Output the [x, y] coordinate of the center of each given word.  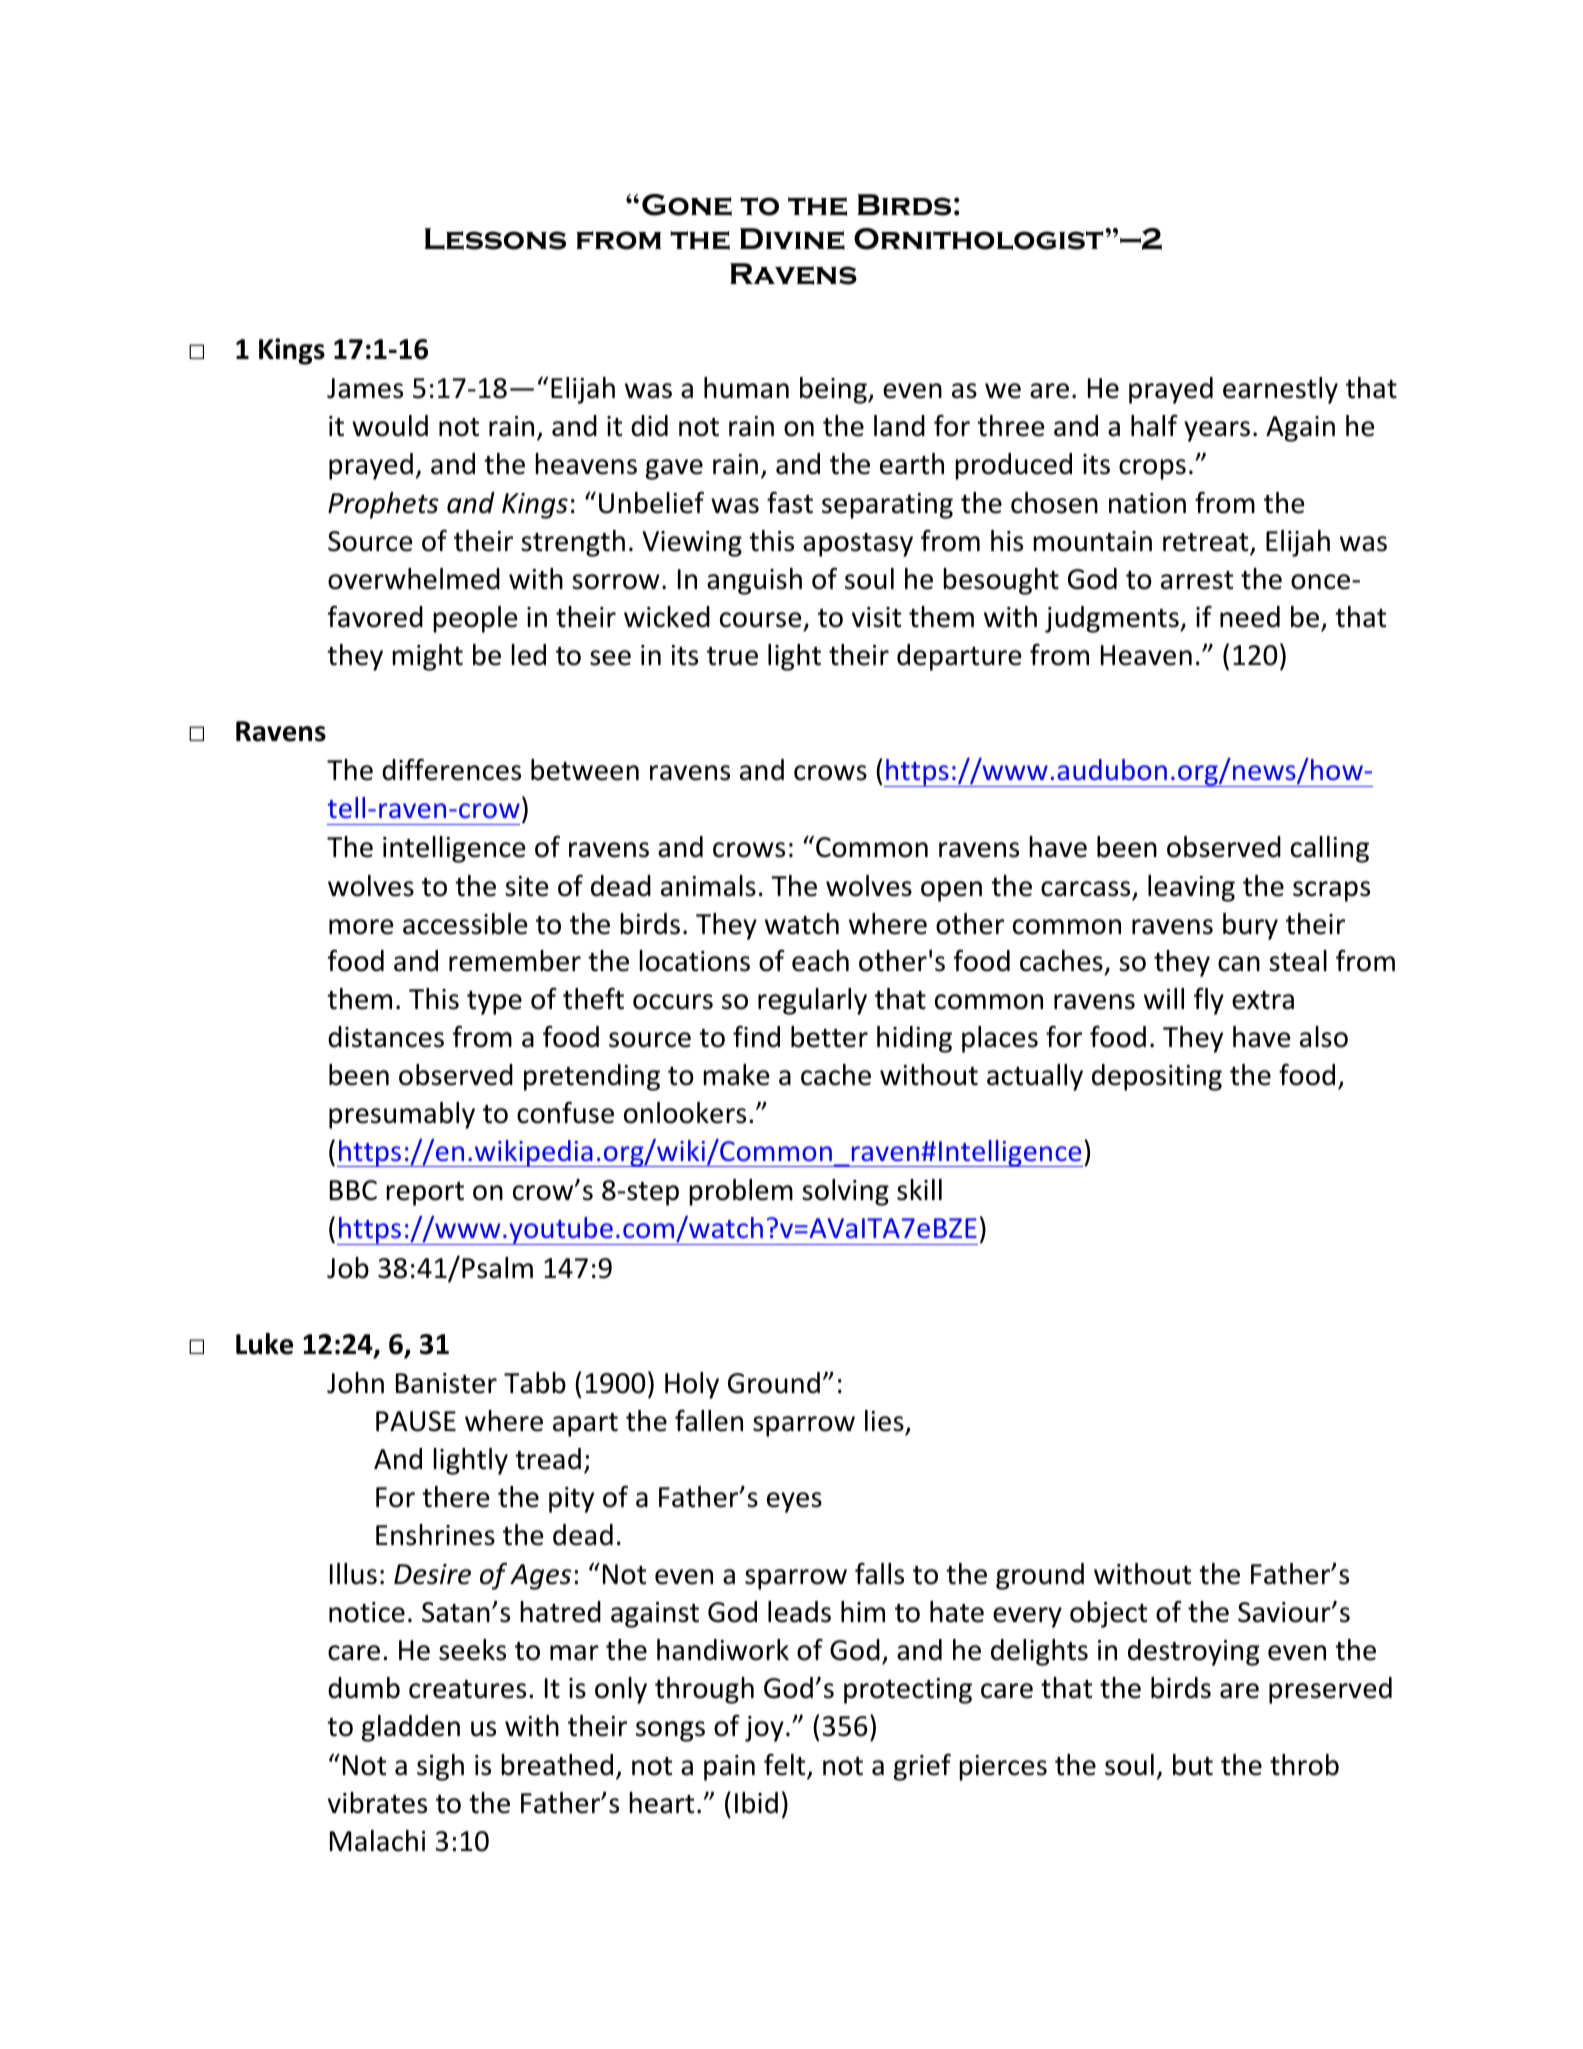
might [428, 657]
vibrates [377, 1803]
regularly [812, 1001]
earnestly [1280, 390]
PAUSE [416, 1421]
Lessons [495, 239]
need [1250, 617]
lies [884, 1421]
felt [786, 1766]
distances [386, 1037]
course [760, 620]
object [1108, 1614]
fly [1209, 1001]
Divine [792, 239]
